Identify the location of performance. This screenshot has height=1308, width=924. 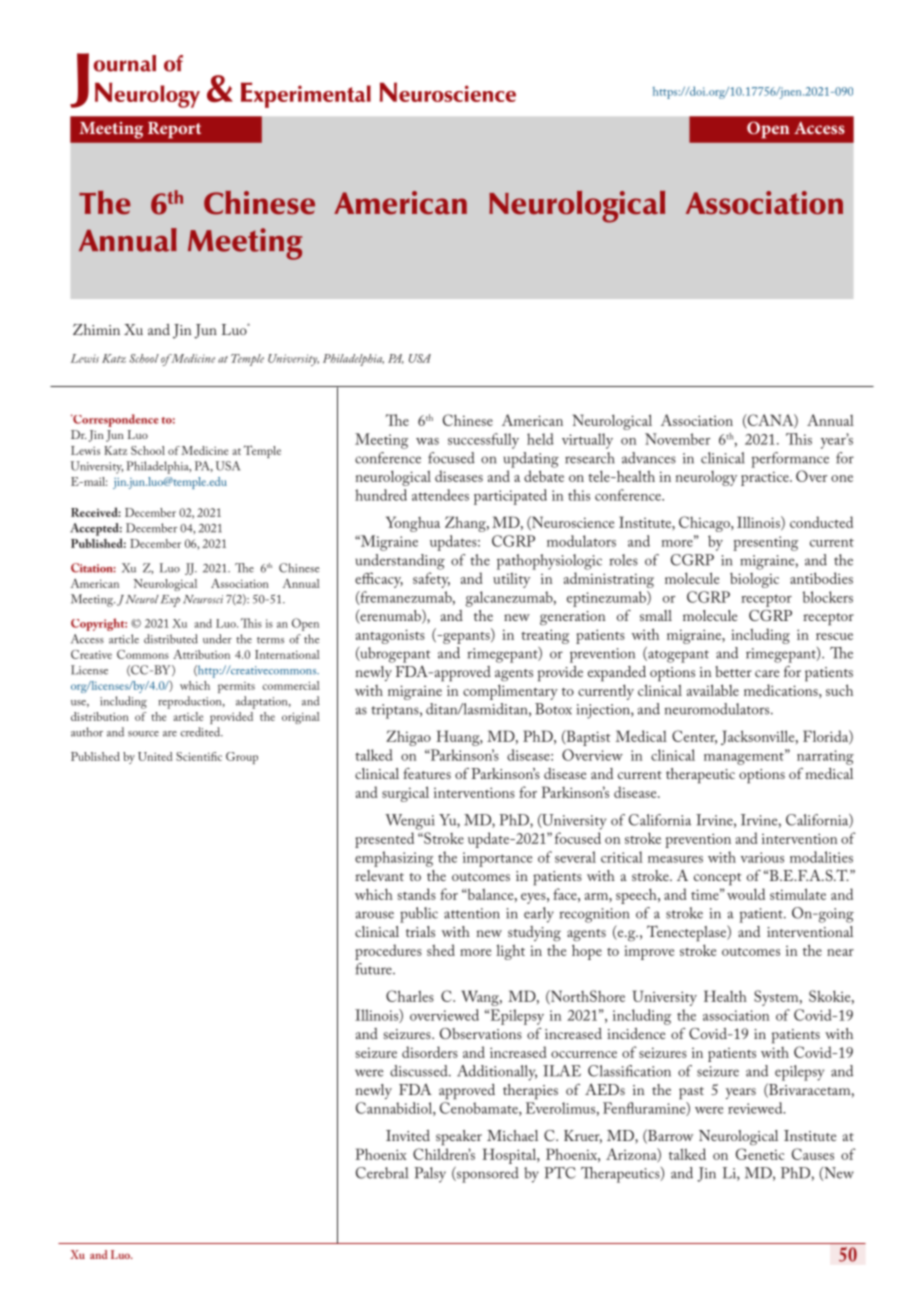
(790, 460).
